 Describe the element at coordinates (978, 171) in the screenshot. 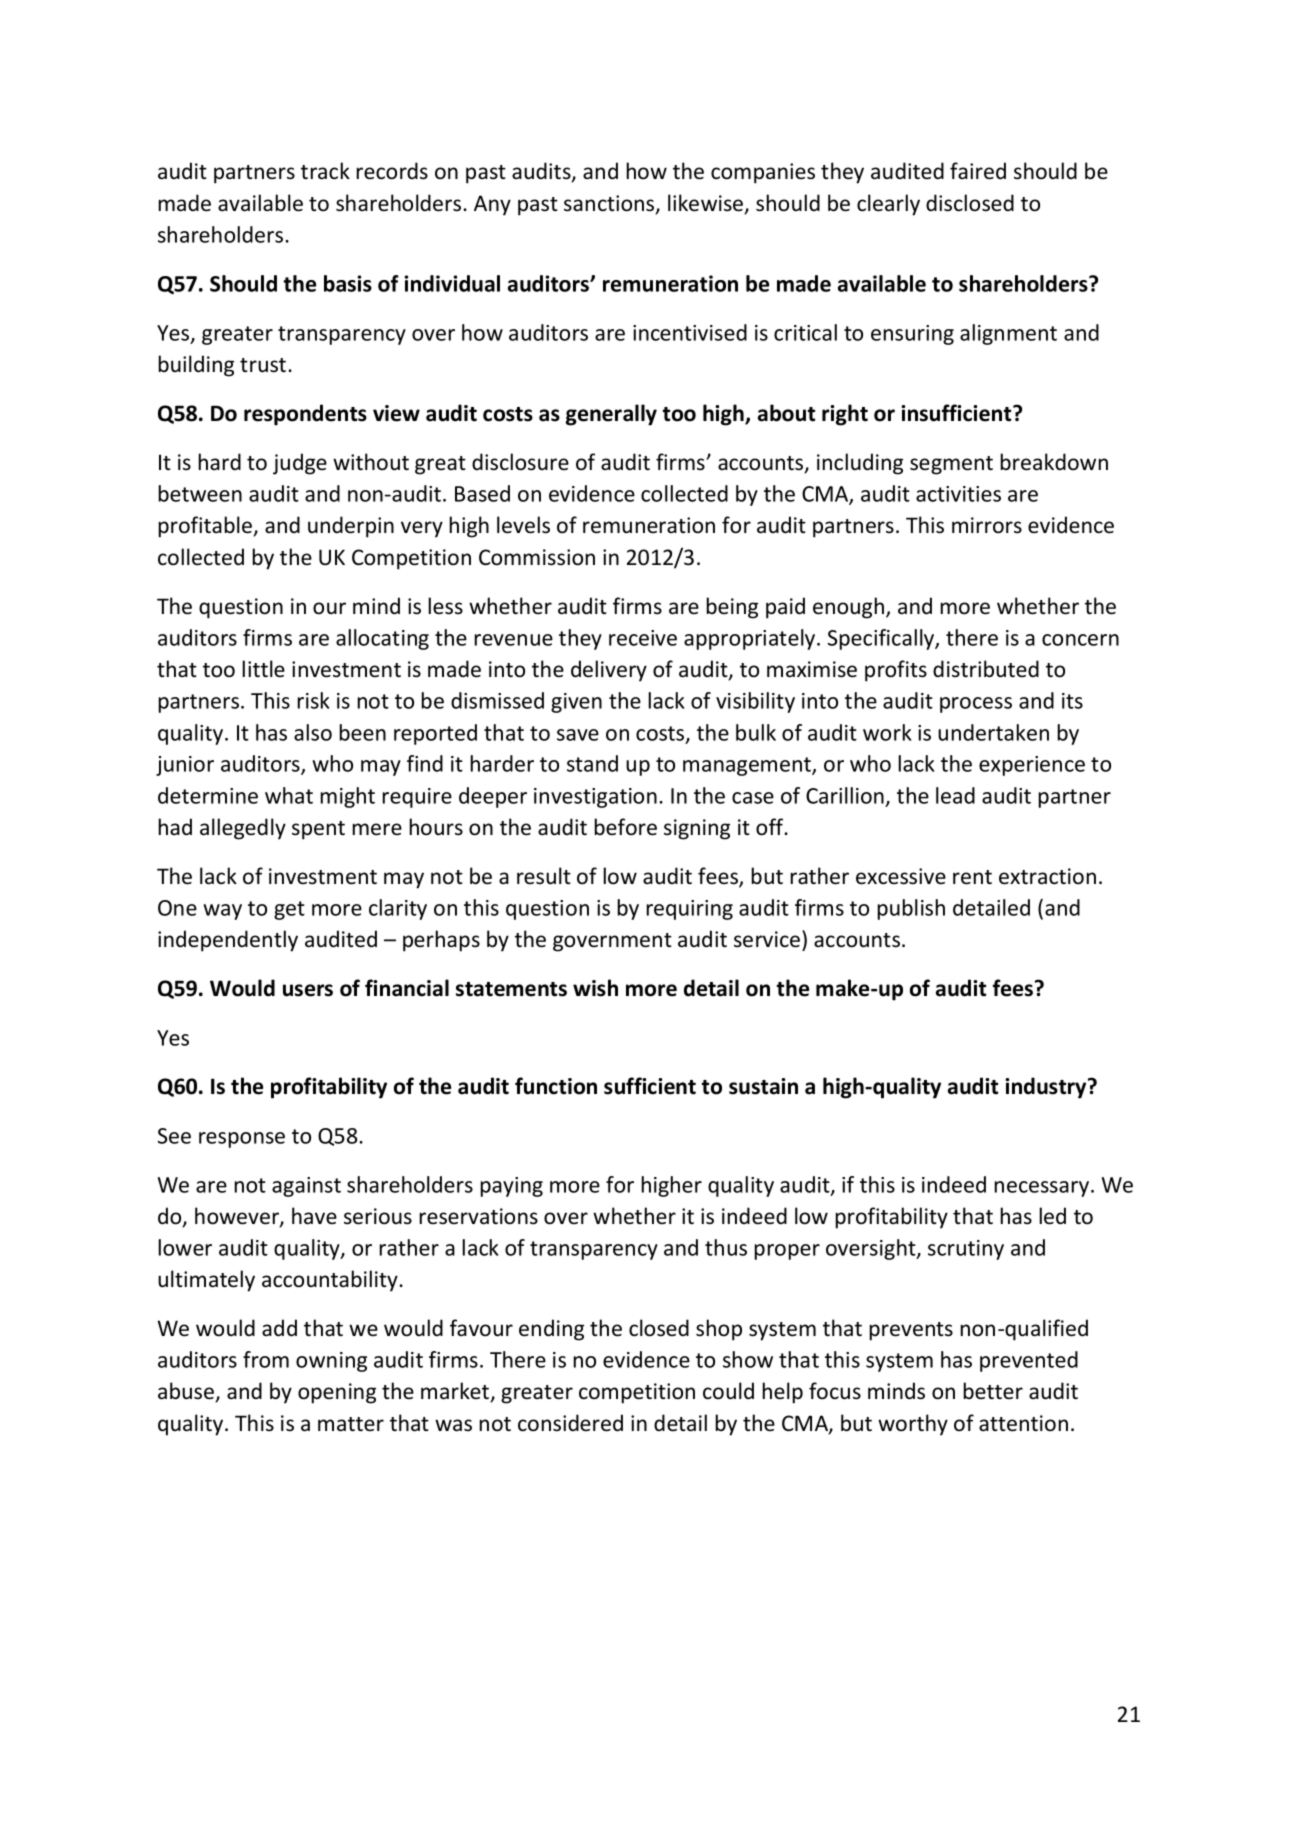

I see `faired` at that location.
